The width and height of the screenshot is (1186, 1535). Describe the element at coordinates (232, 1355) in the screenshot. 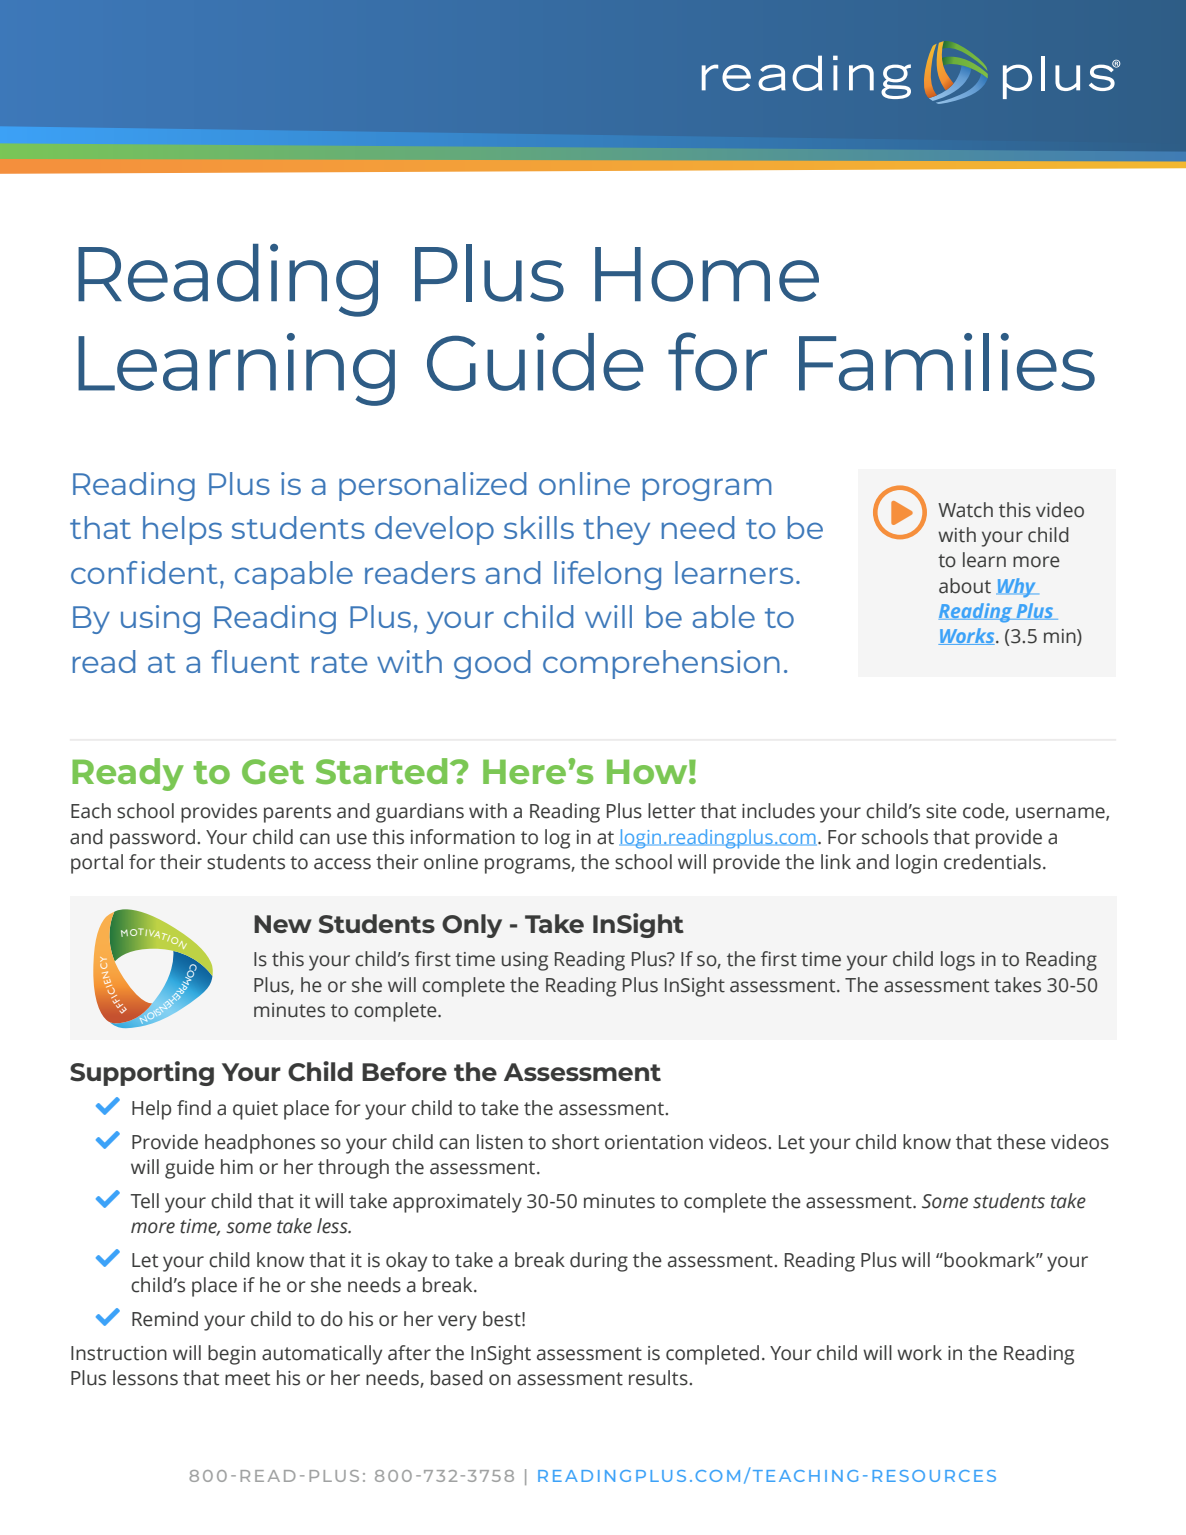

I see `begin` at that location.
